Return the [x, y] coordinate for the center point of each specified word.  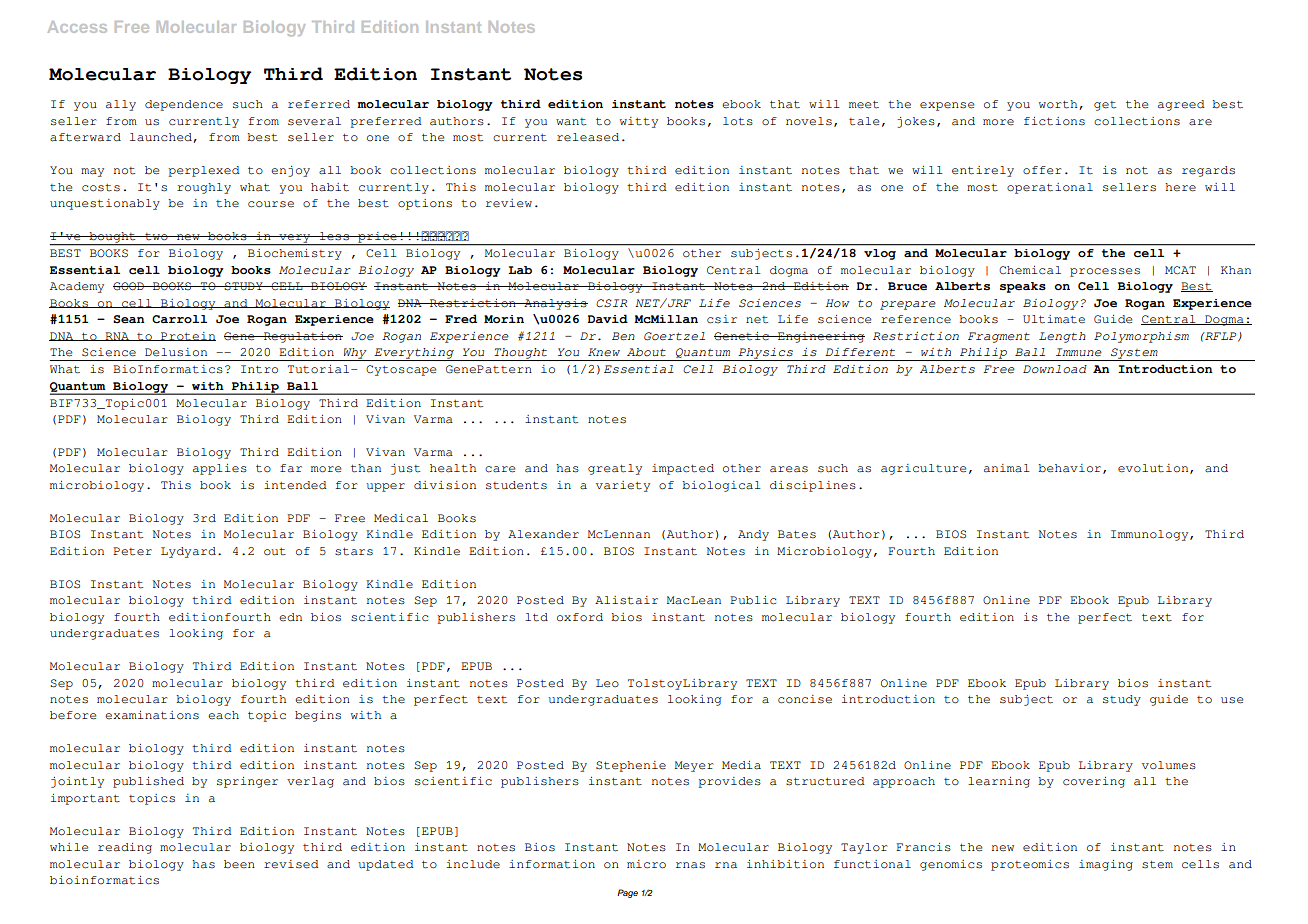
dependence [184, 105]
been [239, 864]
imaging [1106, 865]
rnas [690, 865]
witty [639, 122]
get [1105, 106]
